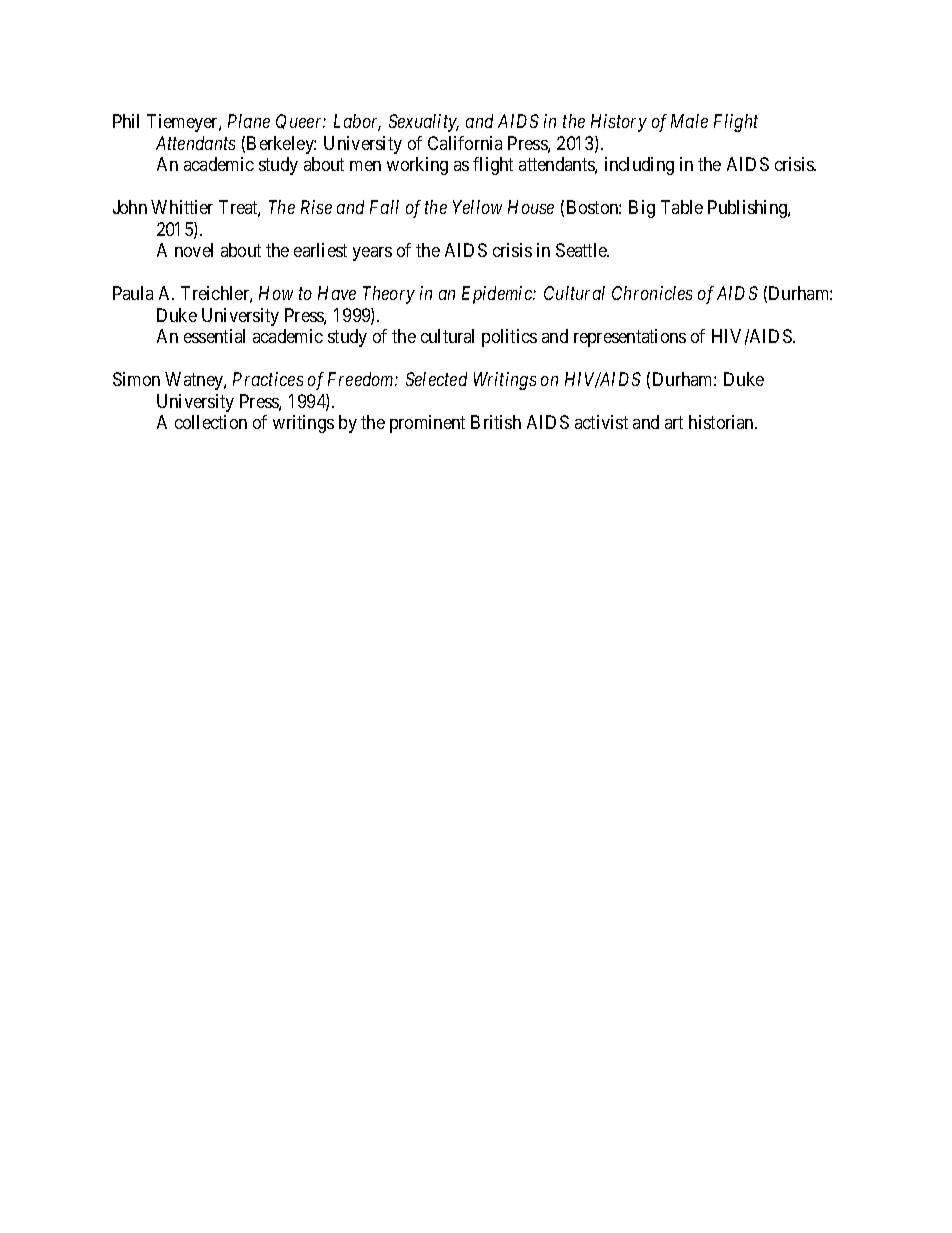 Image resolution: width=952 pixels, height=1233 pixels. What do you see at coordinates (389, 295) in the document?
I see `Theory` at bounding box center [389, 295].
